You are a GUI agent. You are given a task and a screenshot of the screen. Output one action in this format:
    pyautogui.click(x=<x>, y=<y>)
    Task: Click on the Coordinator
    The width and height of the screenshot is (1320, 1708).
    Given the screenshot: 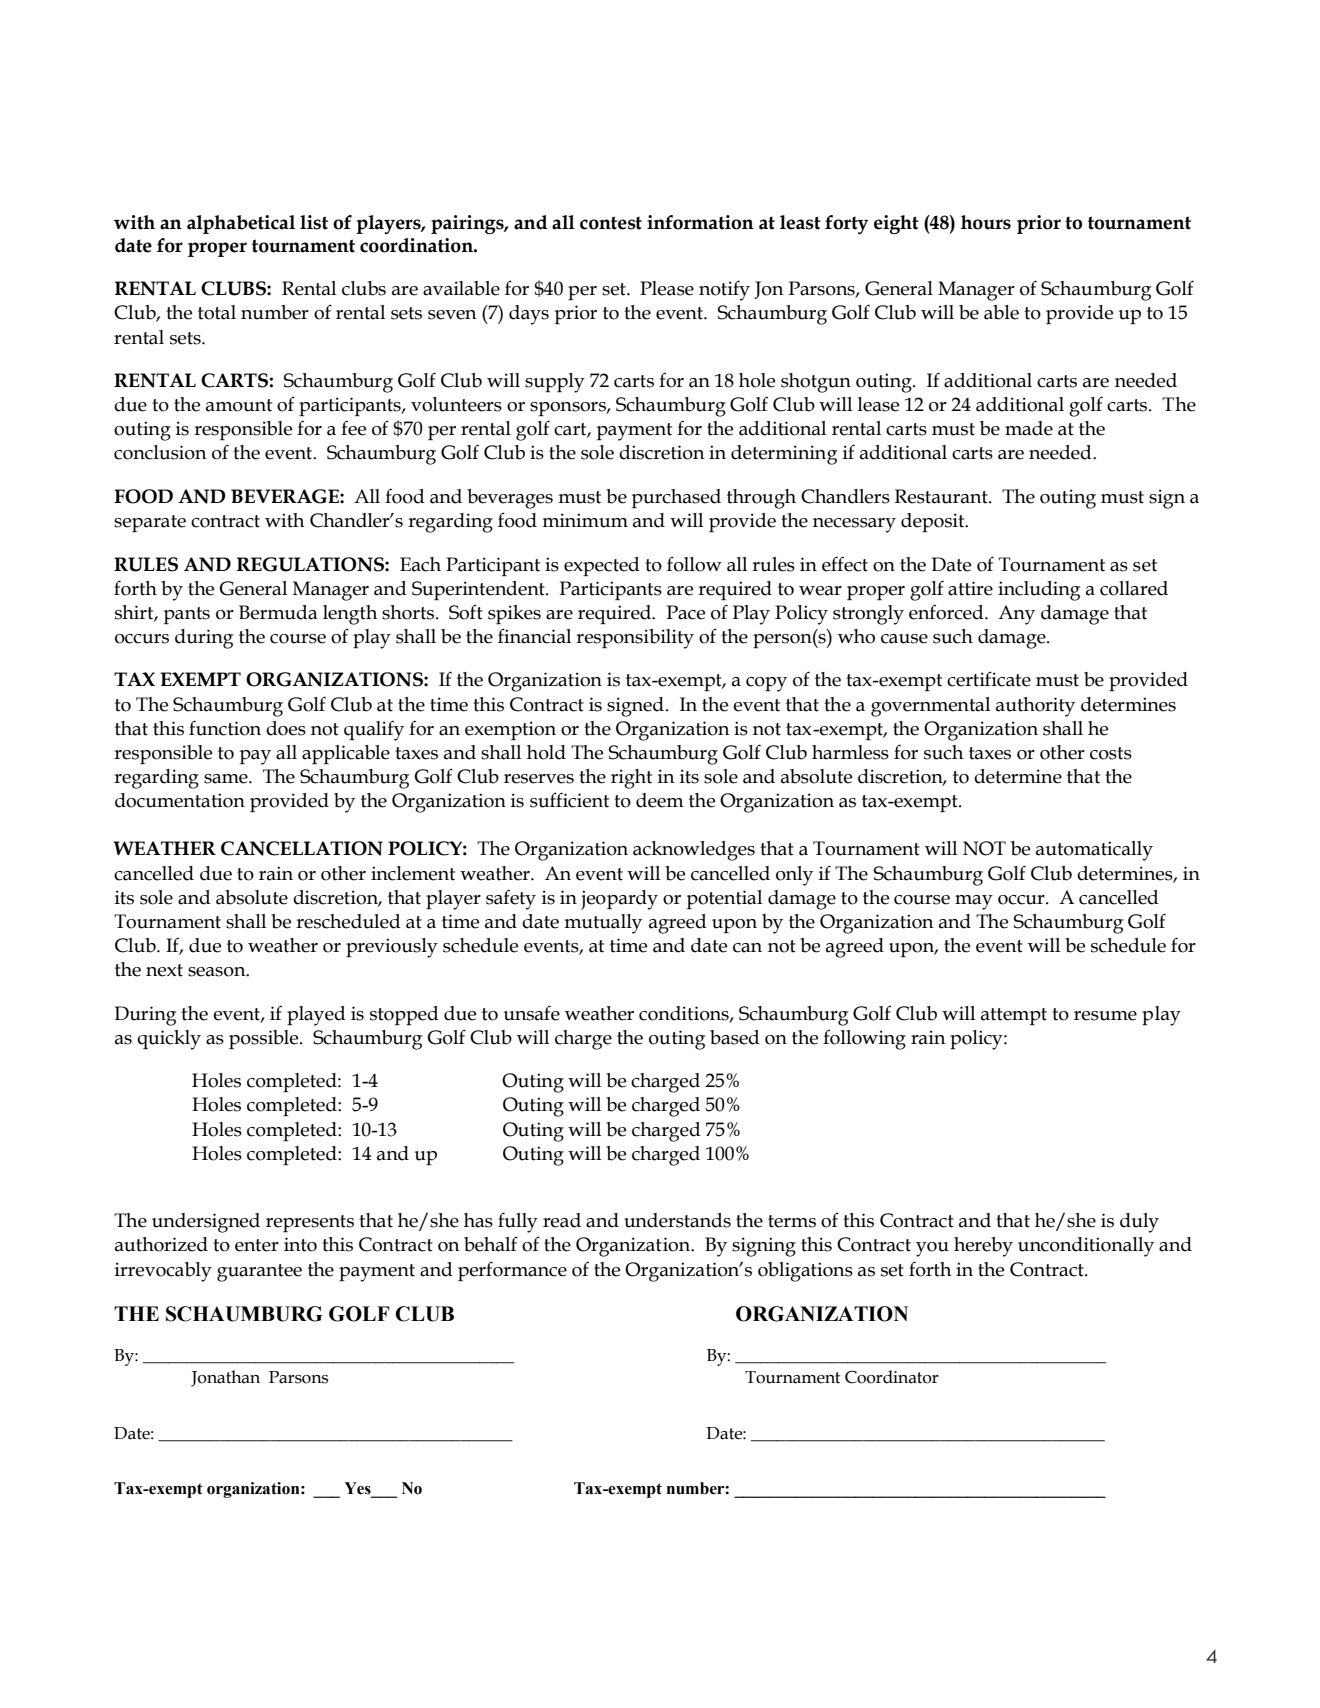 What is the action you would take?
    pyautogui.click(x=892, y=1377)
